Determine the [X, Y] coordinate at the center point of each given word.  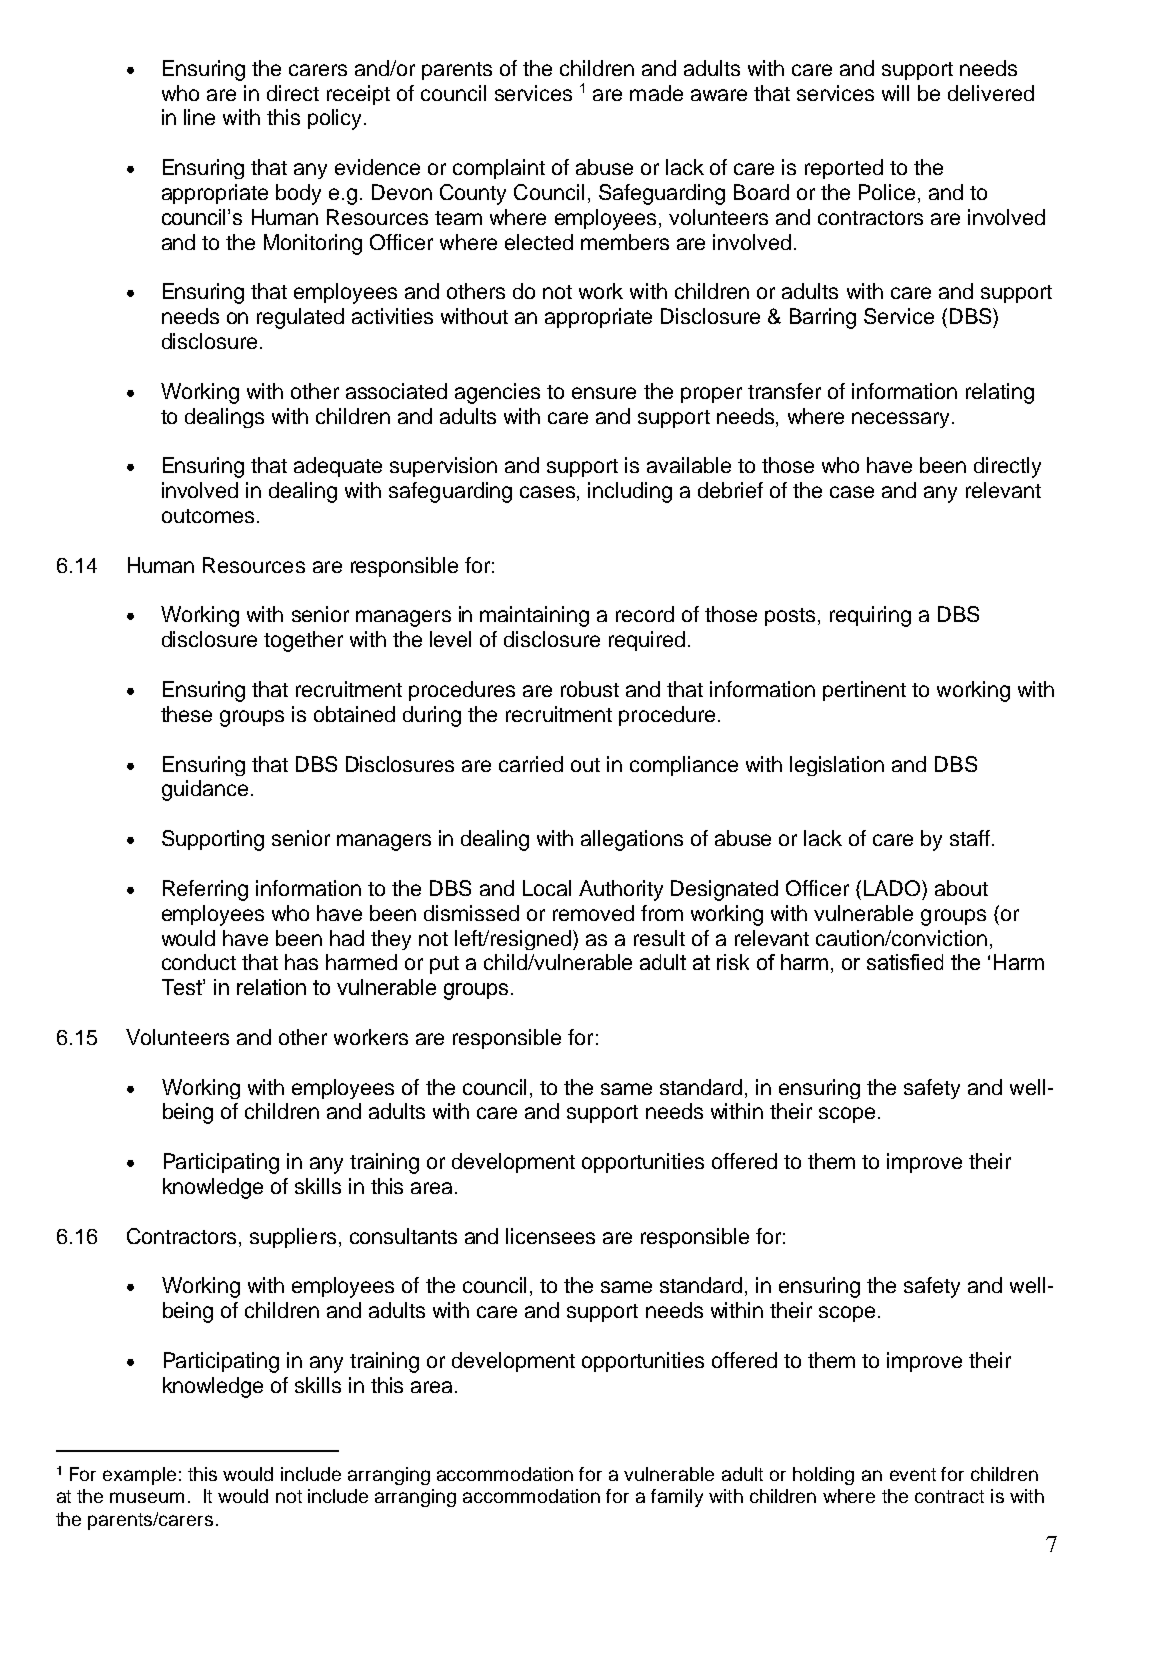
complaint [499, 169]
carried [531, 764]
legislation [837, 766]
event [913, 1474]
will [895, 93]
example [139, 1476]
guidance [205, 790]
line [199, 117]
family [677, 1498]
